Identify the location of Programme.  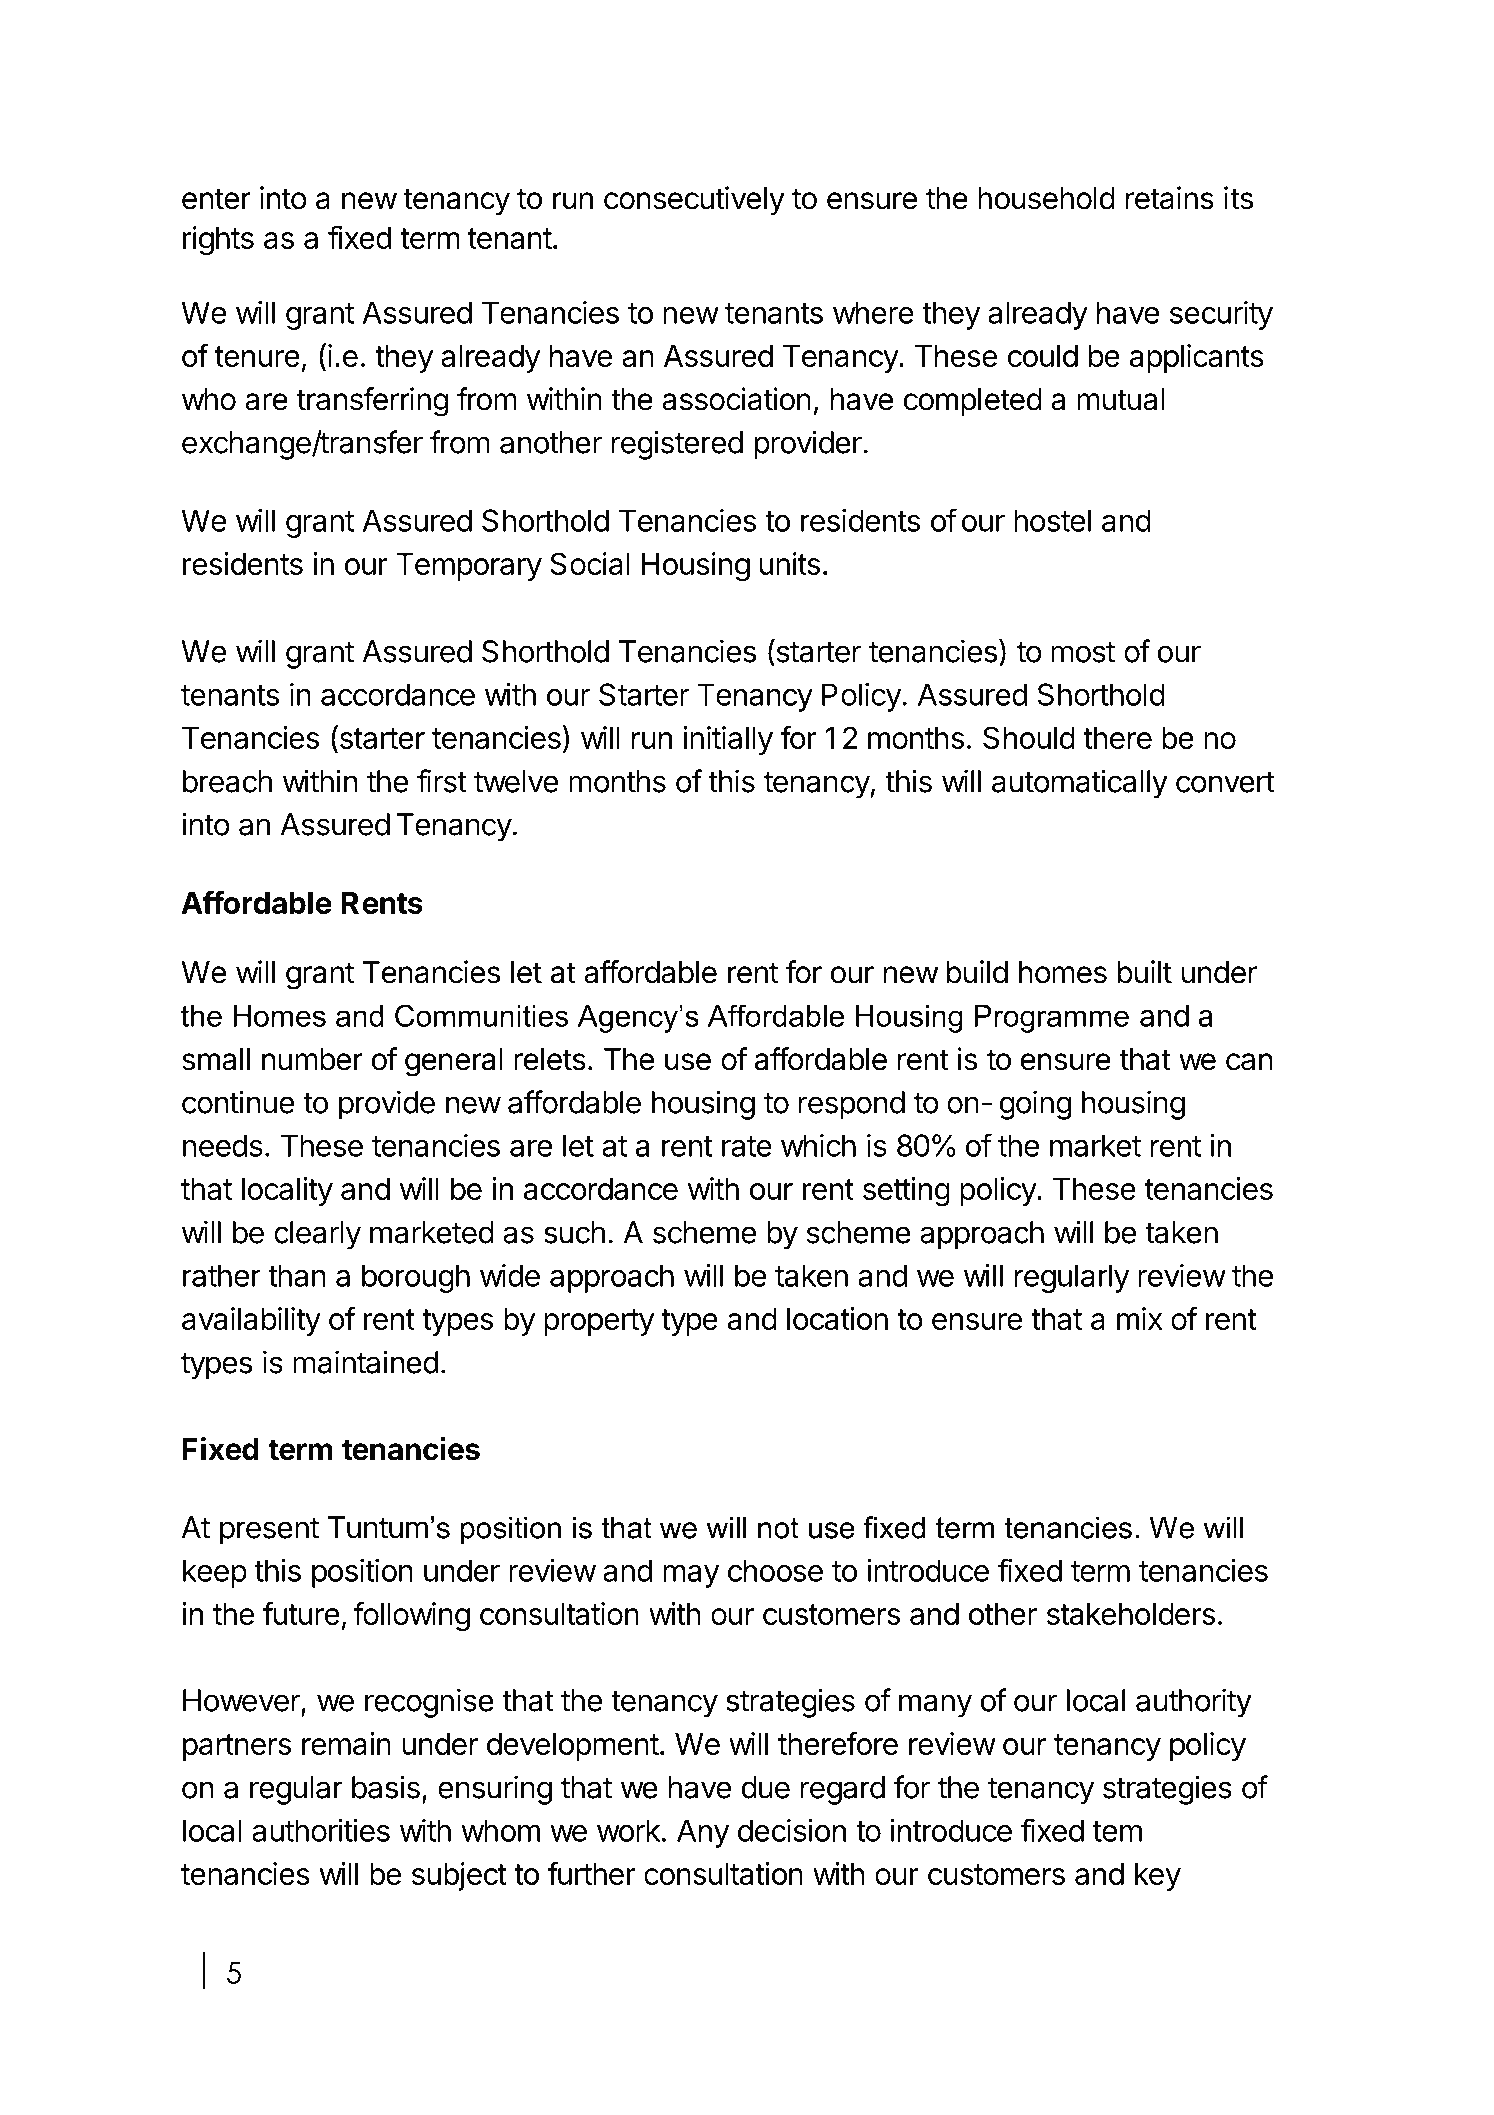
(1052, 1019).
